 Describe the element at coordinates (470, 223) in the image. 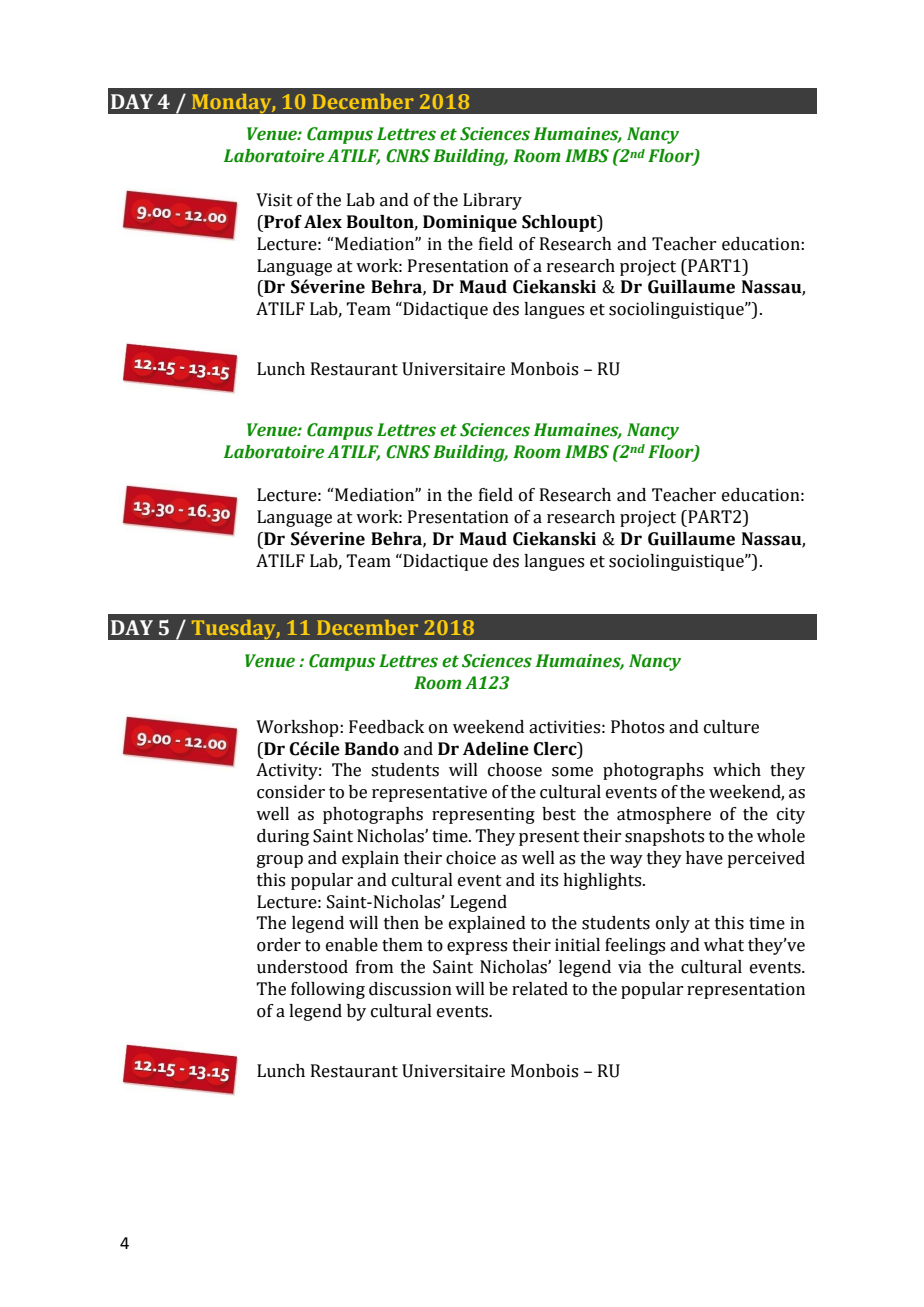

I see `Dominique` at that location.
